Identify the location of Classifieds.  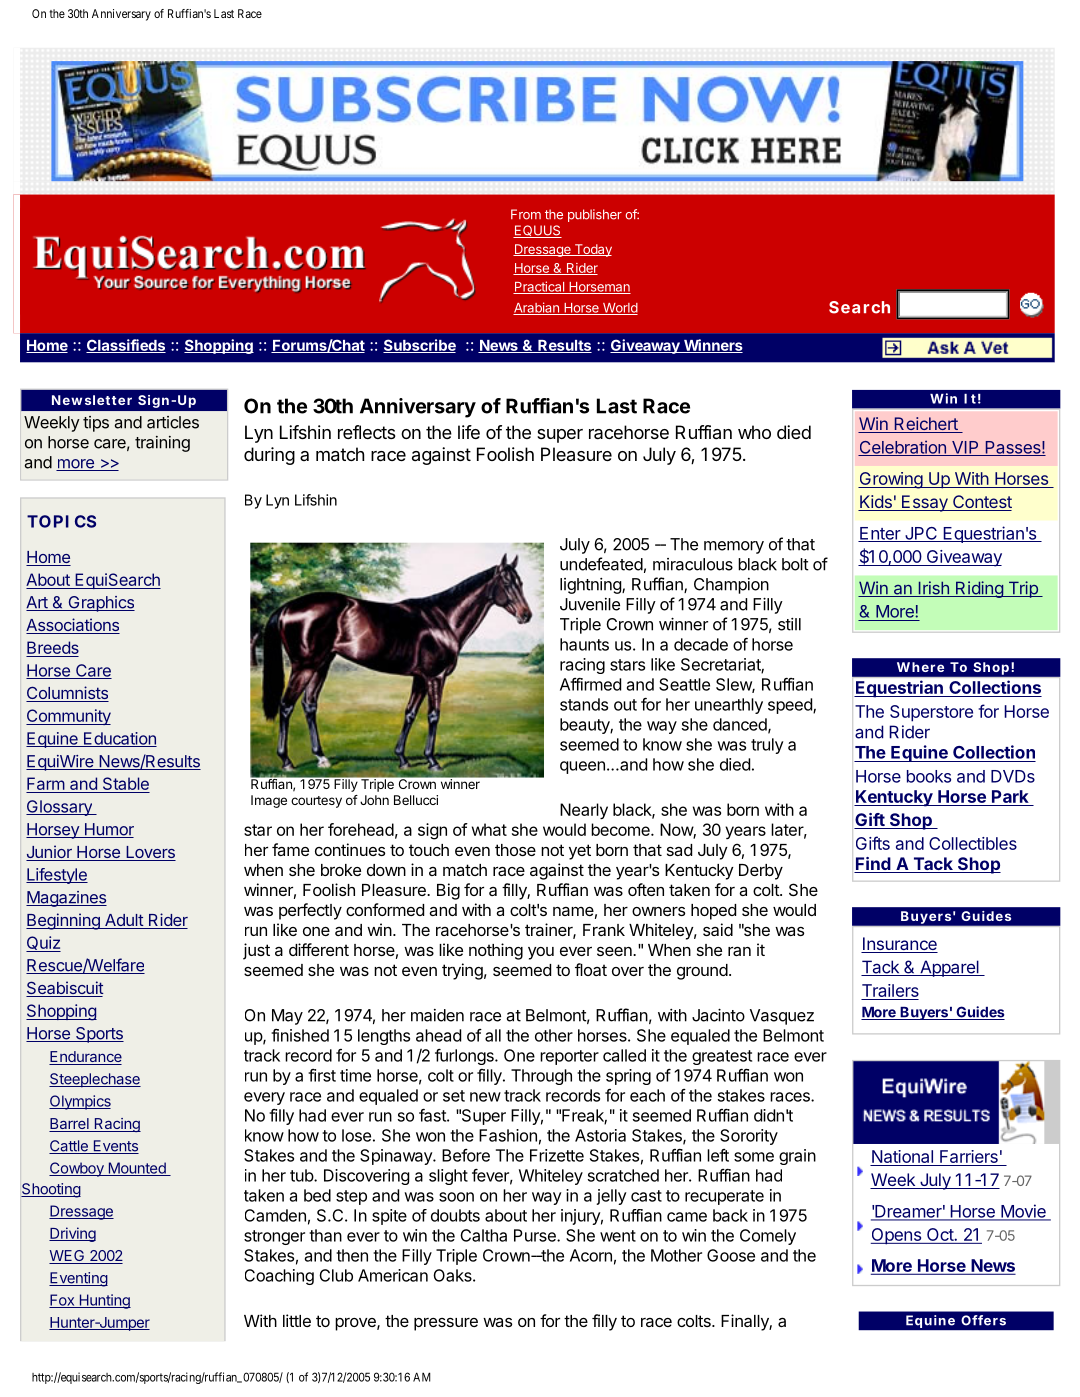
(126, 346).
